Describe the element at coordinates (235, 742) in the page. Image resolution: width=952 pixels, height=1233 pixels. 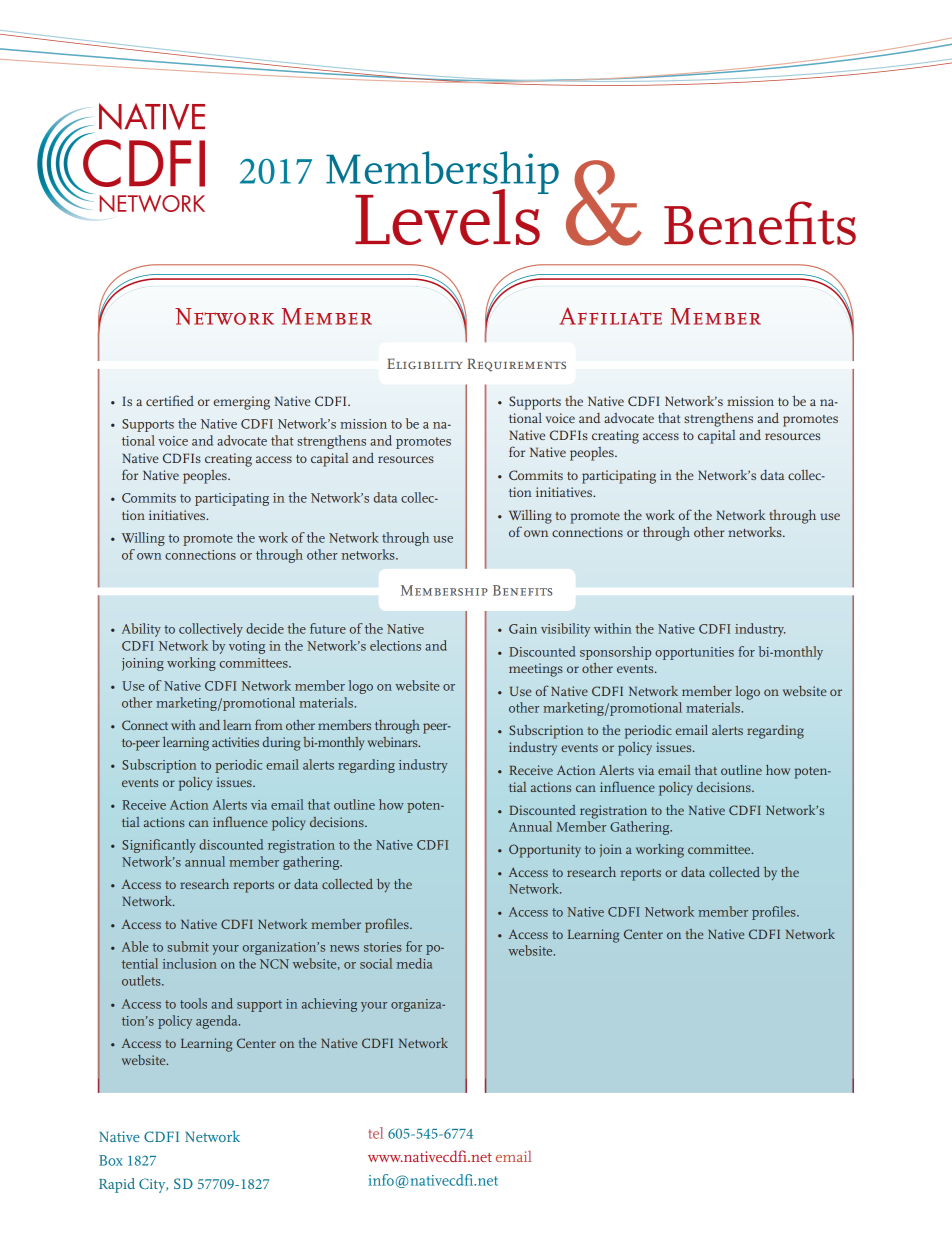
I see `activities` at that location.
